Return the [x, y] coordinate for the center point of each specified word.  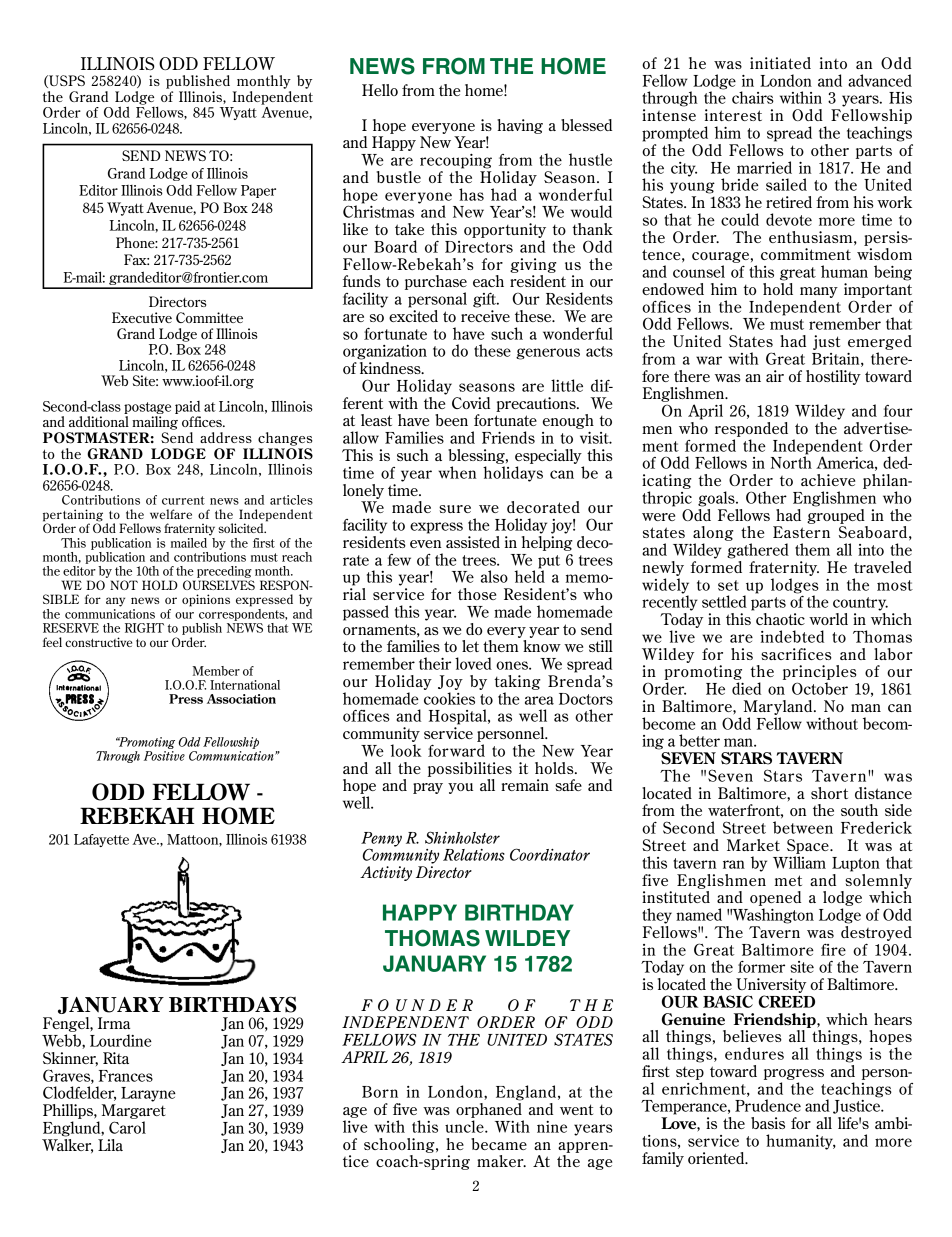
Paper [258, 191]
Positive [164, 756]
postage [147, 408]
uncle [465, 1126]
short [829, 793]
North [791, 461]
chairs [753, 97]
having [520, 126]
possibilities [470, 769]
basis [768, 1123]
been [451, 420]
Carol [127, 1127]
